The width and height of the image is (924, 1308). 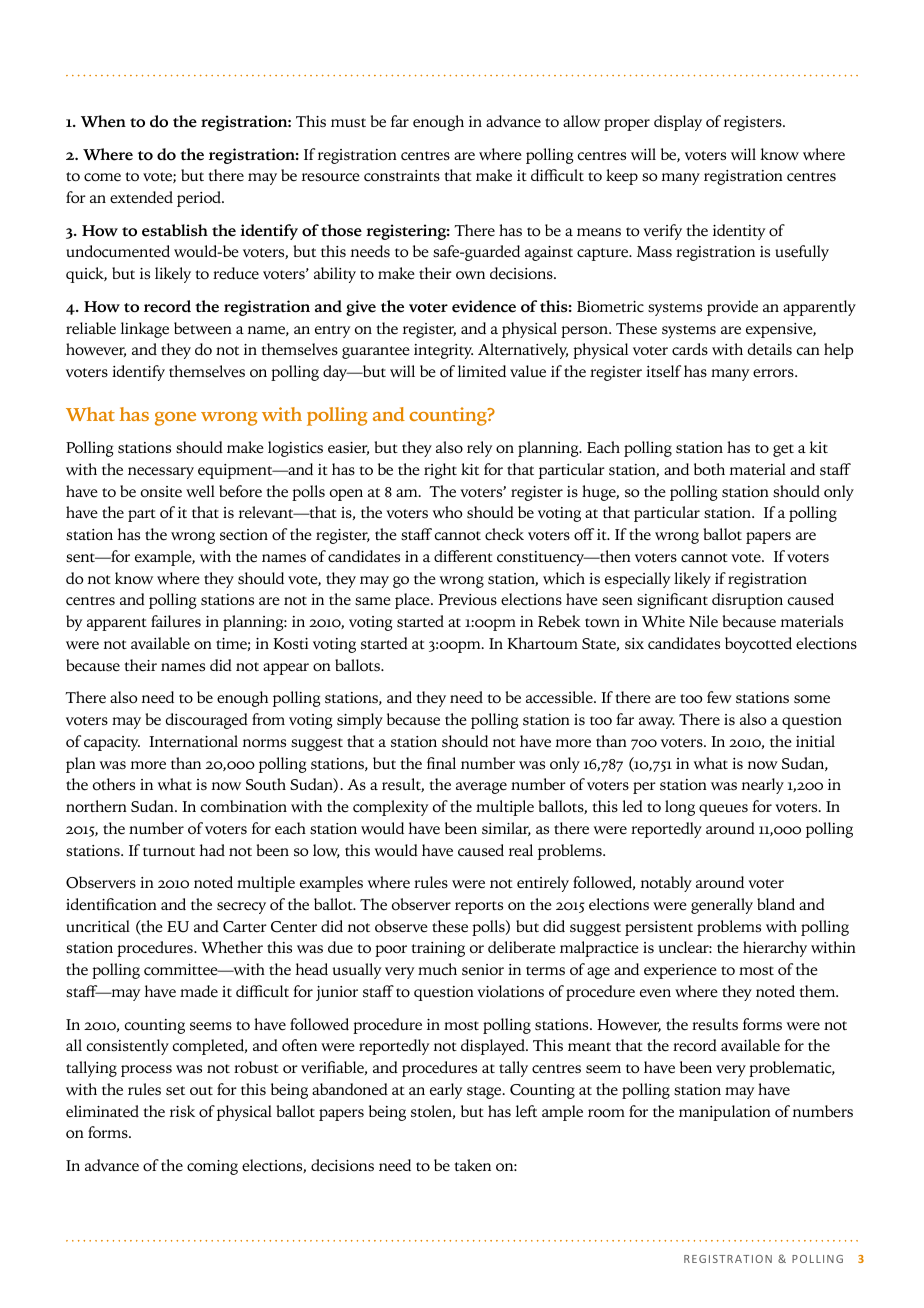 What do you see at coordinates (244, 806) in the image?
I see `combination` at bounding box center [244, 806].
